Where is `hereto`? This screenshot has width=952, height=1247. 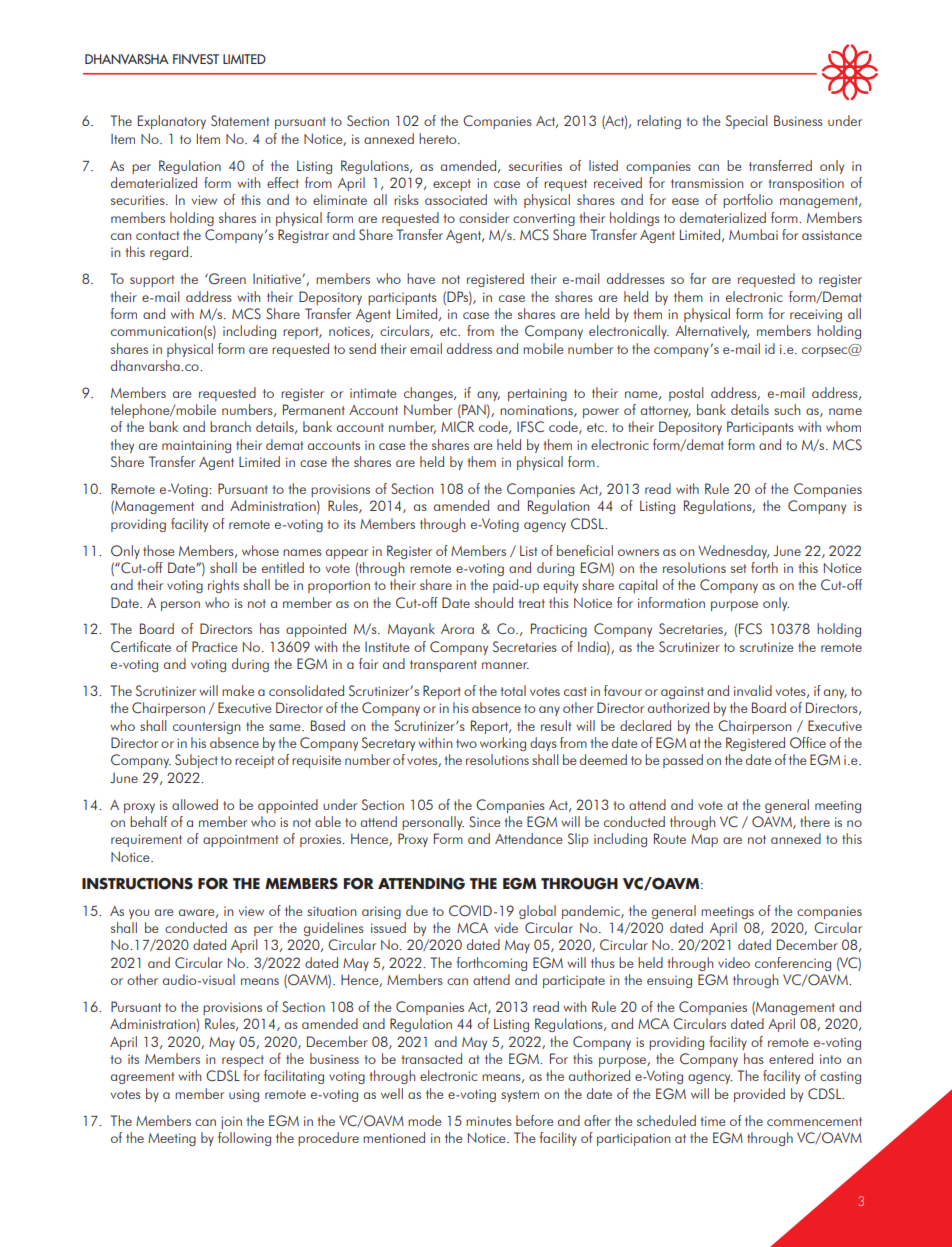
hereto is located at coordinates (439, 138).
